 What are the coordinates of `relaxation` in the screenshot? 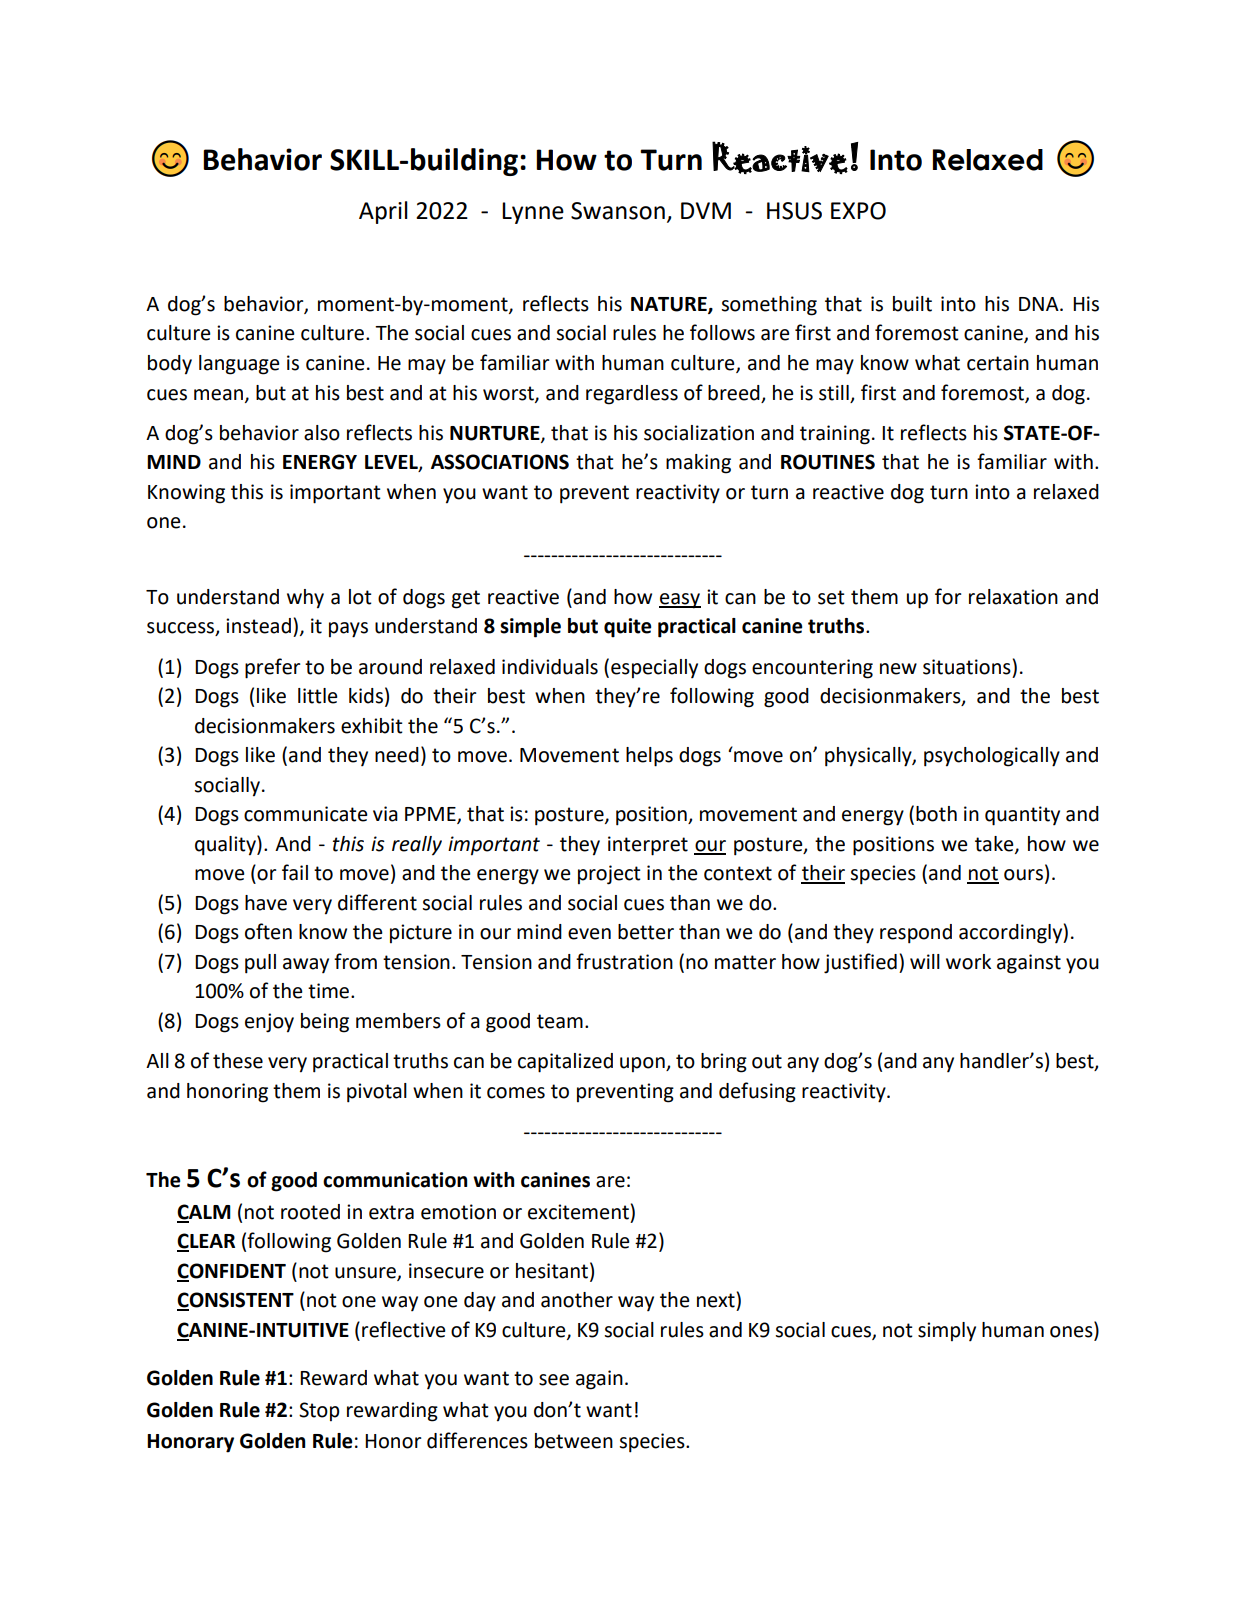 It's located at (1013, 597).
